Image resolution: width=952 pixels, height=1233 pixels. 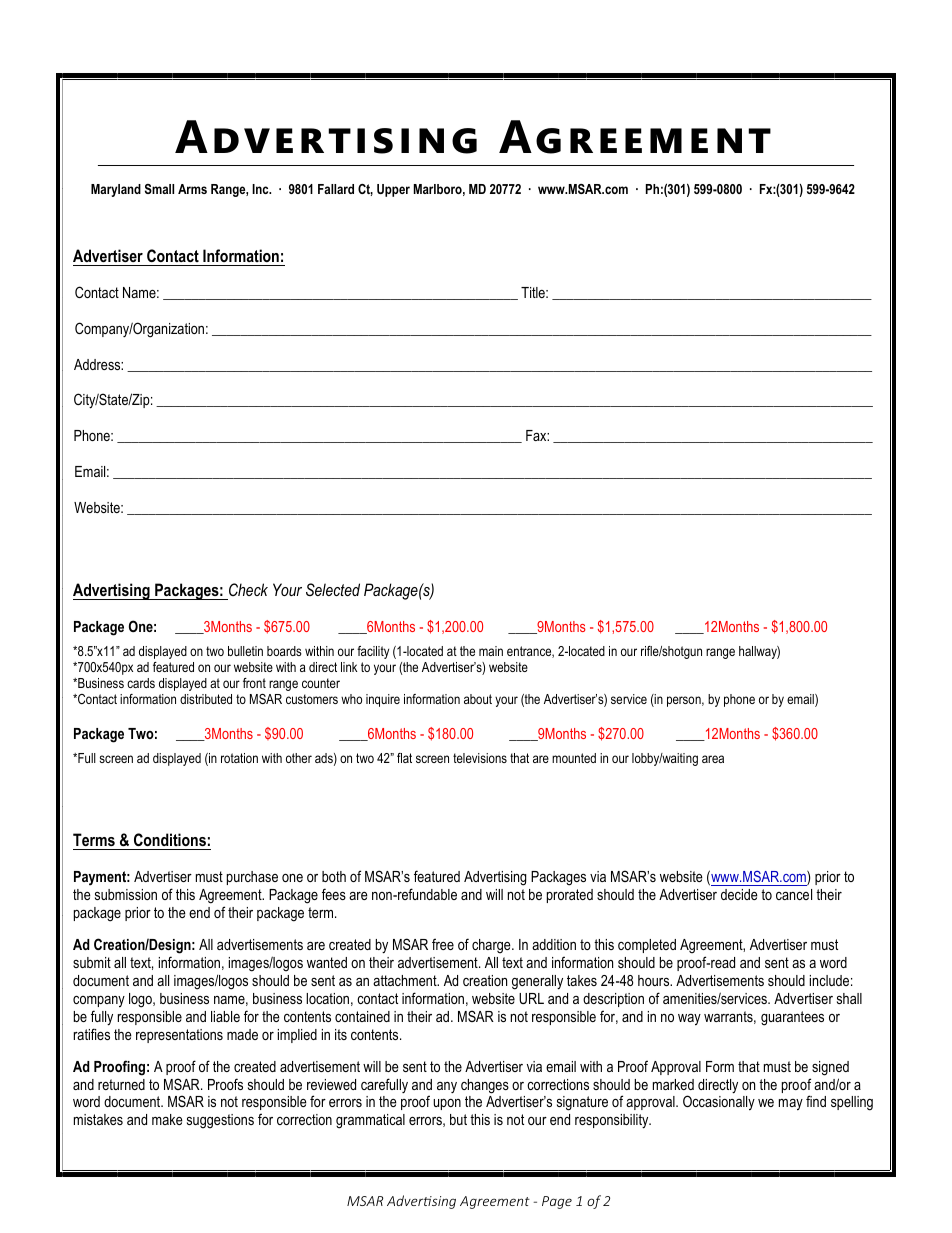 What do you see at coordinates (491, 651) in the screenshot?
I see `main` at bounding box center [491, 651].
